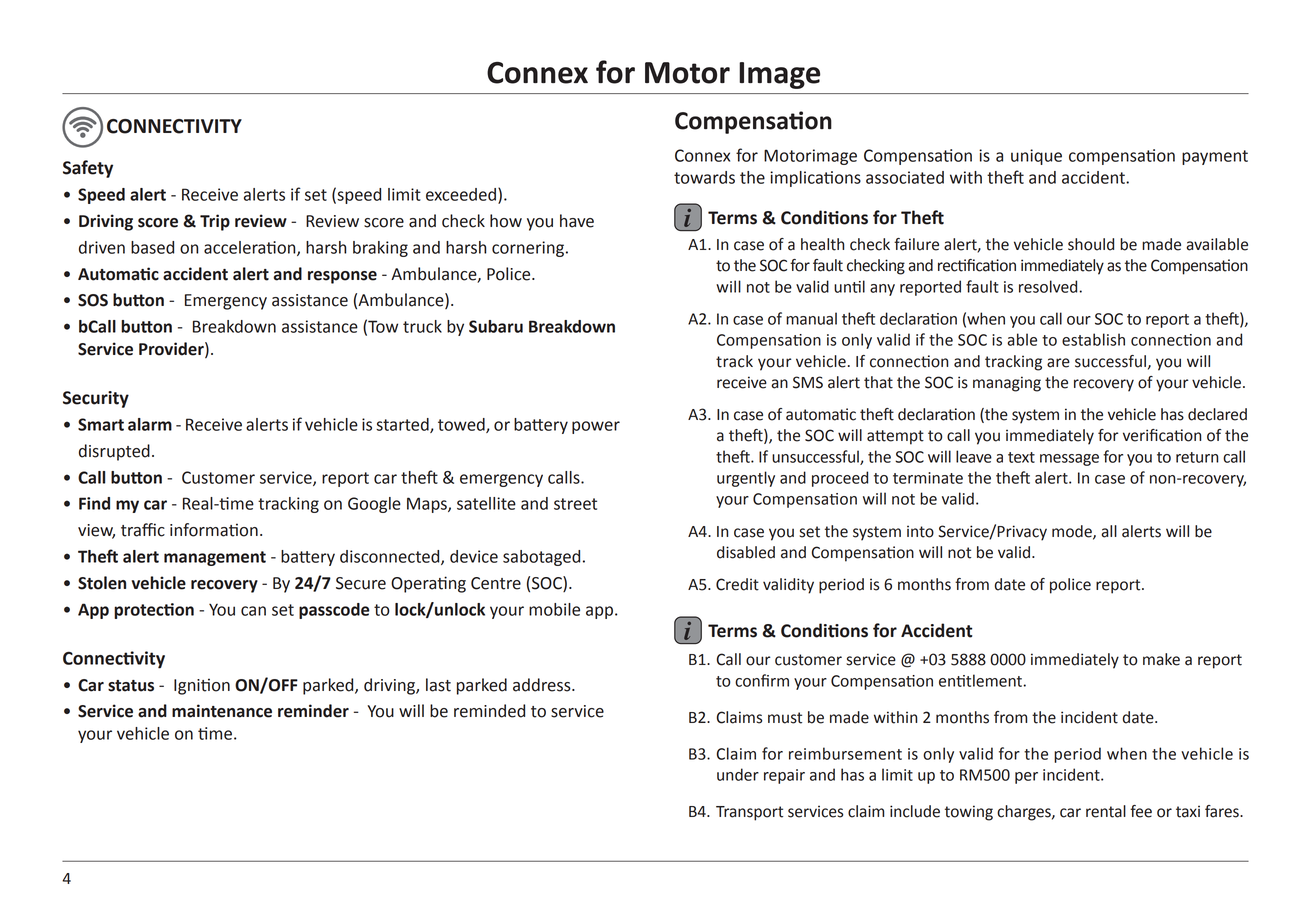  I want to click on sabotaged, so click(541, 558).
